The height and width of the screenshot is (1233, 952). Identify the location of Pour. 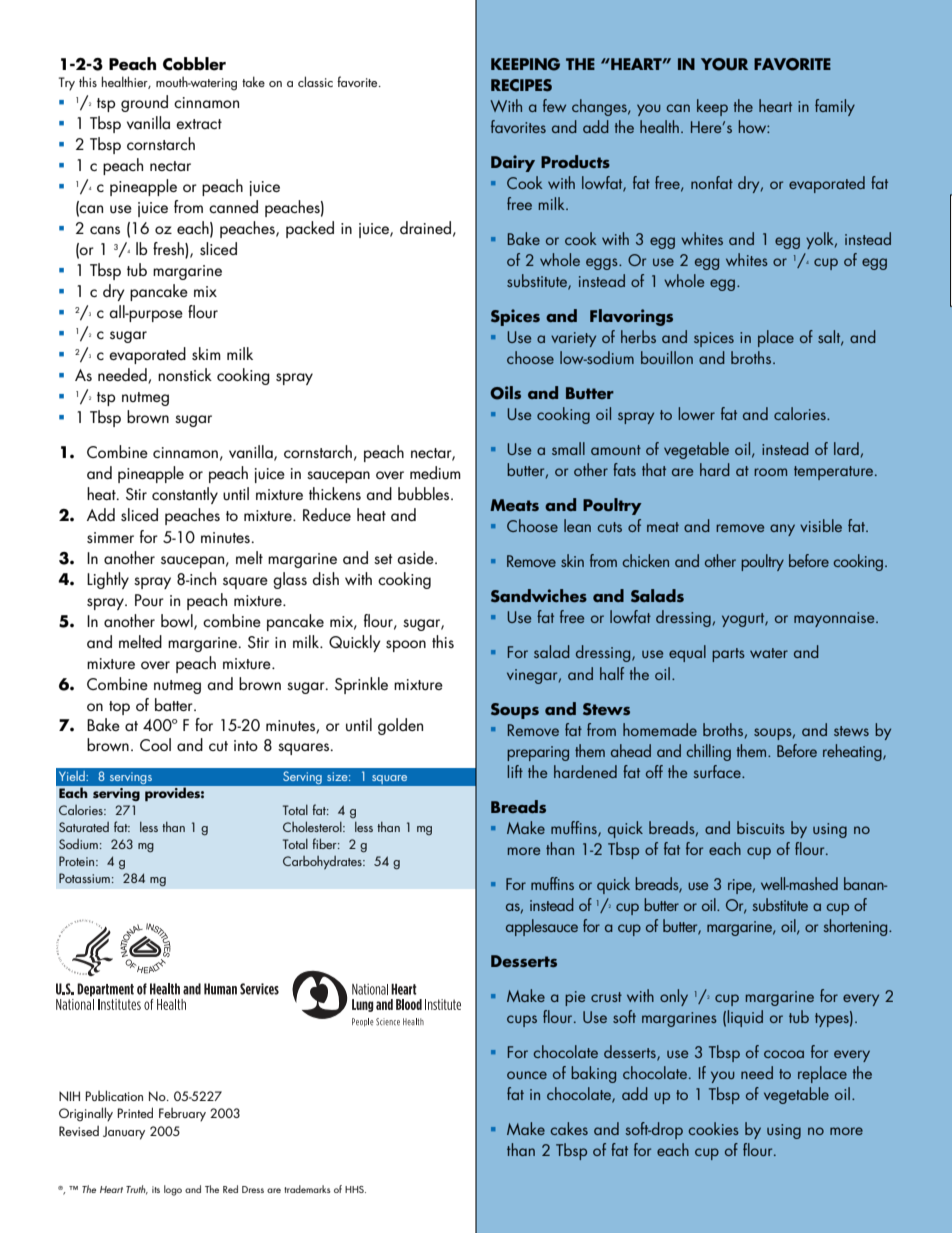
(149, 600).
